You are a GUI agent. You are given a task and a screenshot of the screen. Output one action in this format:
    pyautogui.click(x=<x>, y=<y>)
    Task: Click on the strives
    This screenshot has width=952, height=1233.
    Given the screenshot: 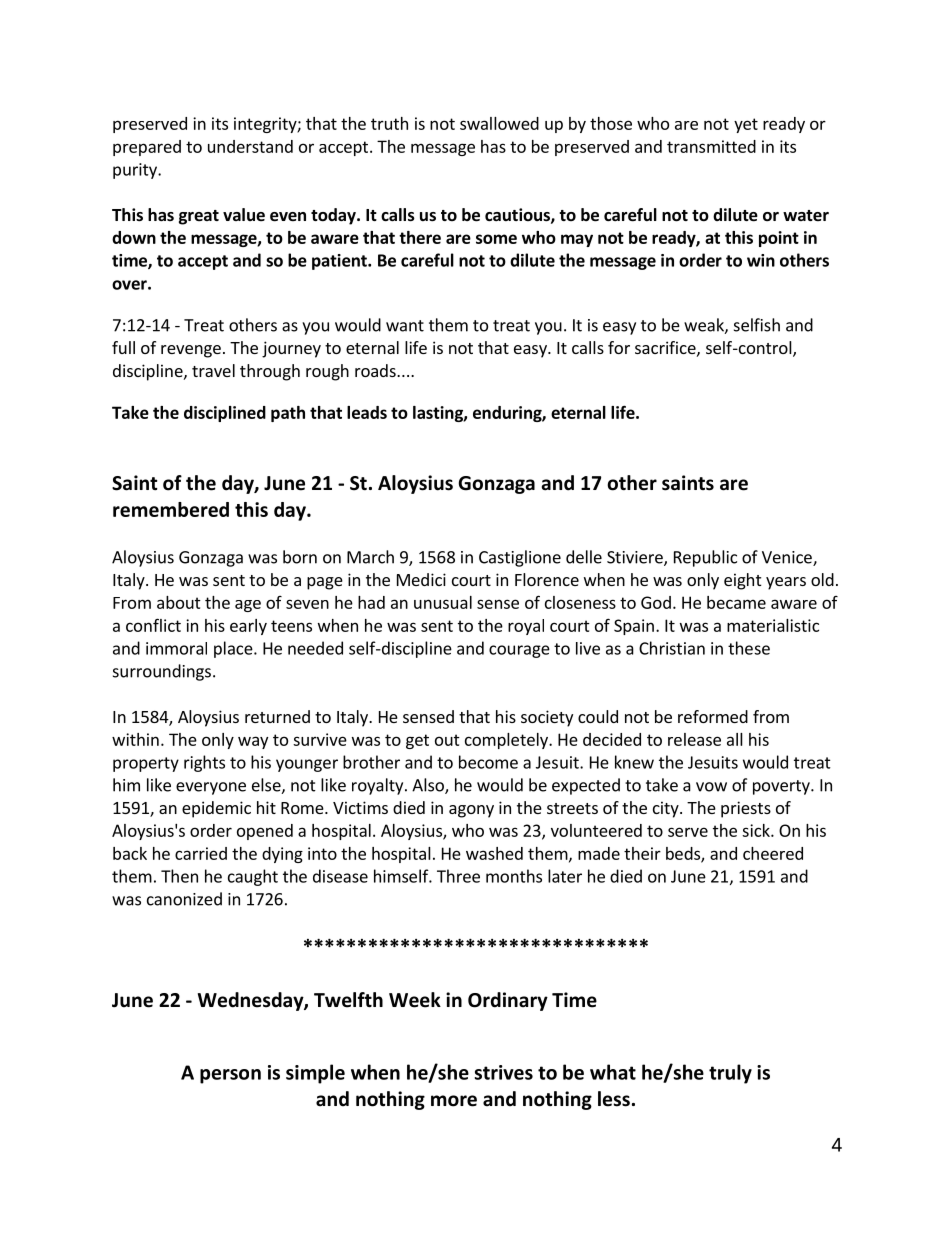 What is the action you would take?
    pyautogui.click(x=504, y=1072)
